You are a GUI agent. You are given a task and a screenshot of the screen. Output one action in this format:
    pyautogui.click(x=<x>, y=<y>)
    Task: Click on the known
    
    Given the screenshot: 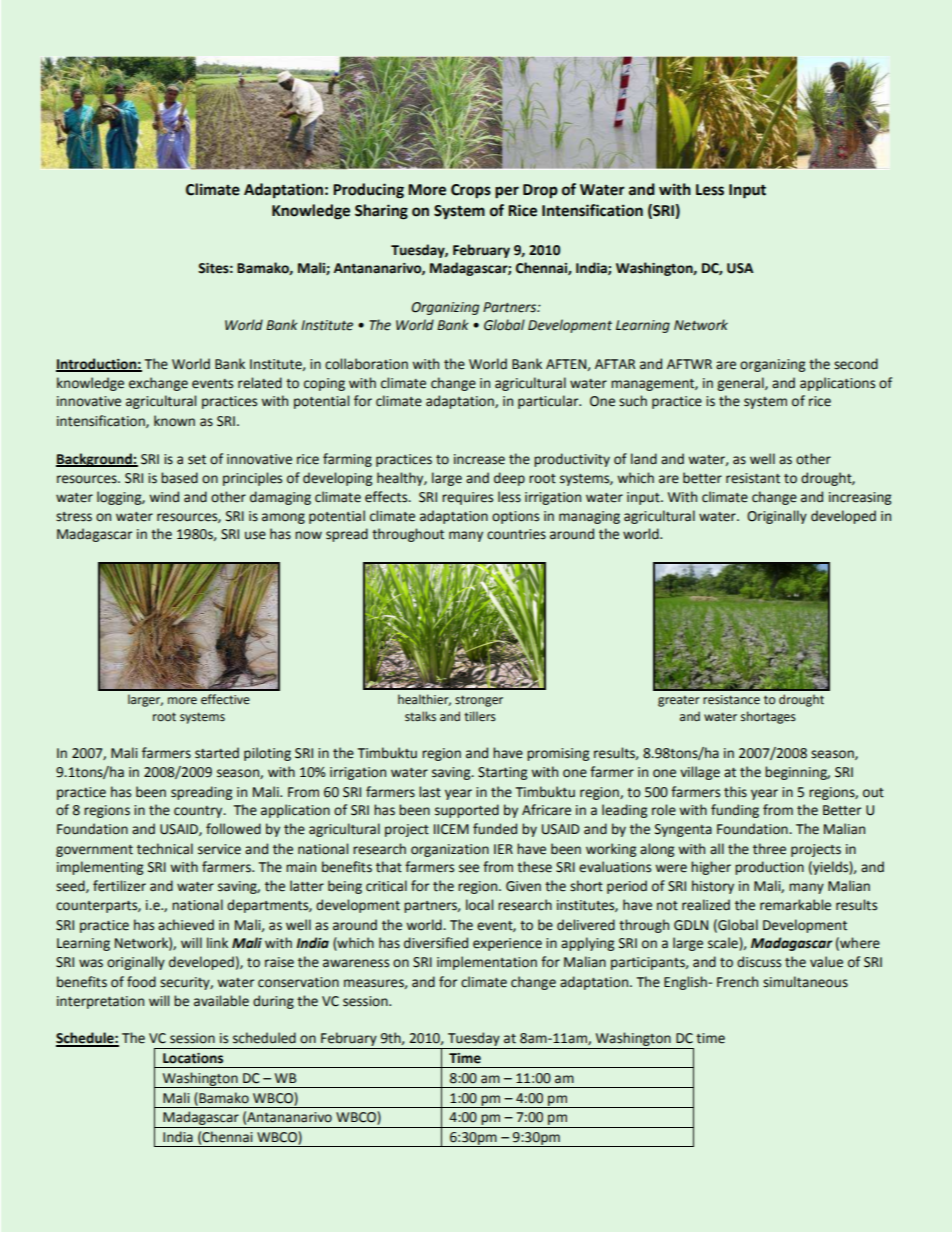 What is the action you would take?
    pyautogui.click(x=174, y=421)
